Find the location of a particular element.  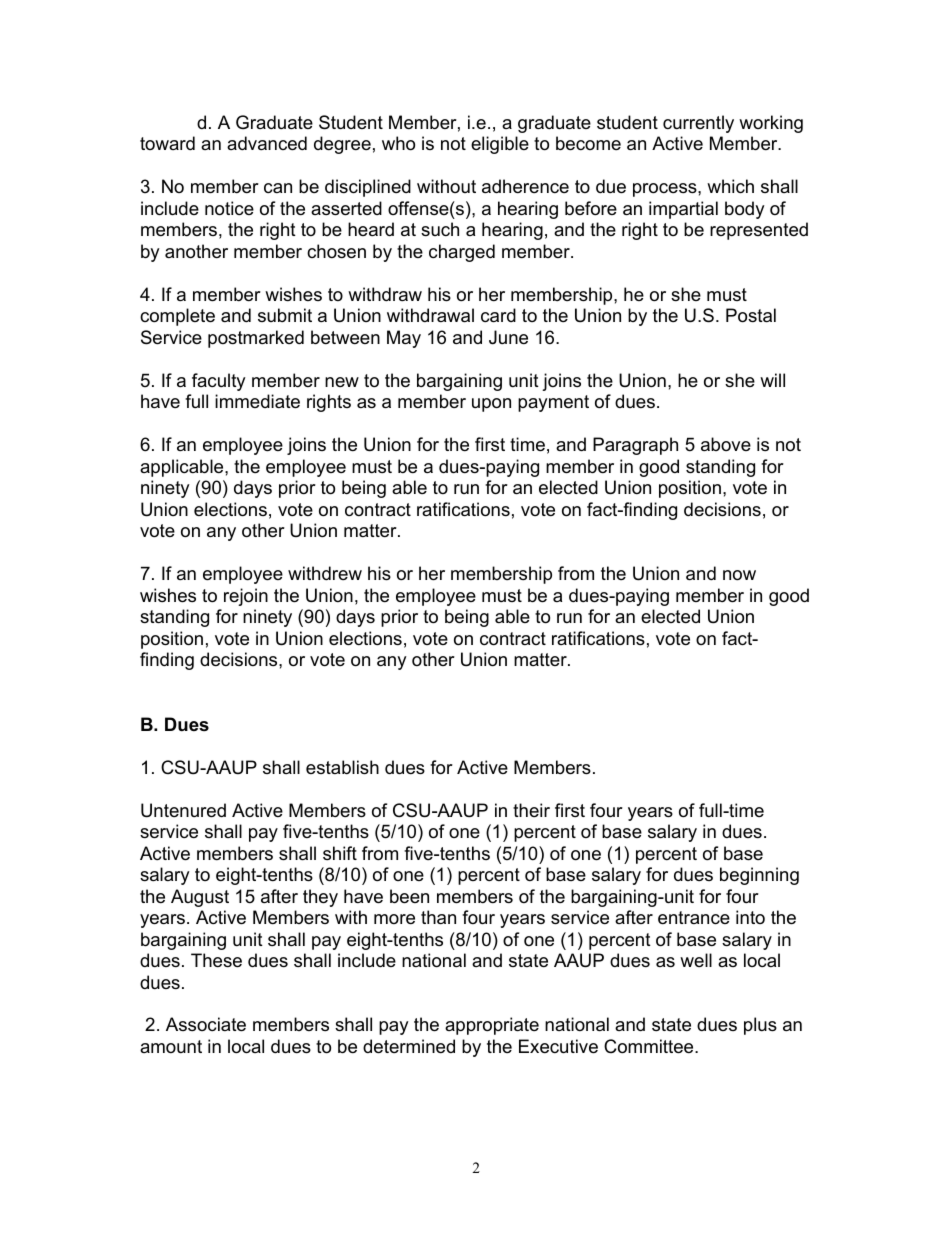

advanced is located at coordinates (267, 143).
